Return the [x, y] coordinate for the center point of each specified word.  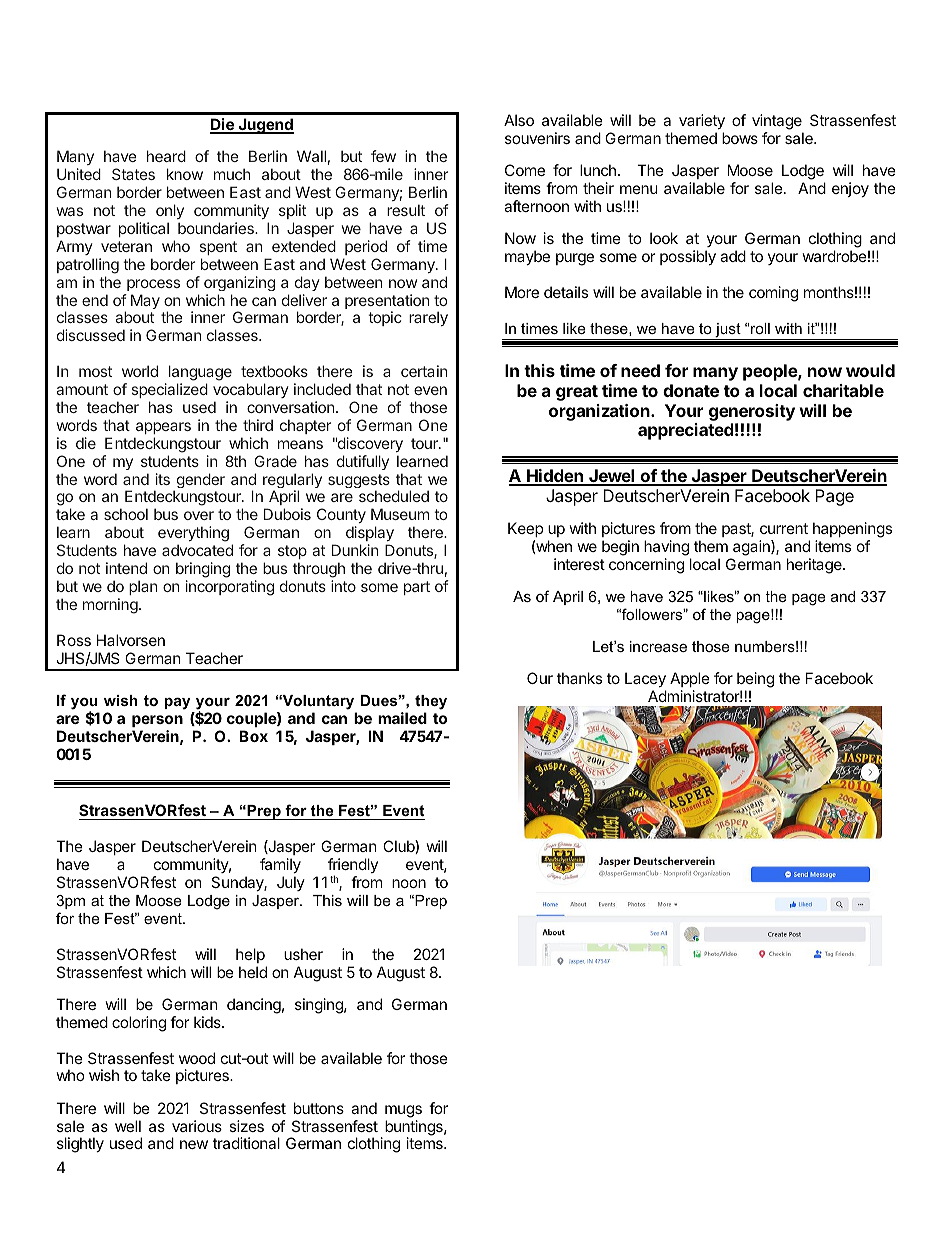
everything [193, 535]
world [140, 371]
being [755, 681]
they [431, 704]
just [728, 331]
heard [166, 156]
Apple [690, 681]
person [157, 721]
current [784, 528]
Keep [525, 529]
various [197, 1126]
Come [525, 170]
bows [740, 138]
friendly [353, 867]
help [250, 955]
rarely [428, 318]
